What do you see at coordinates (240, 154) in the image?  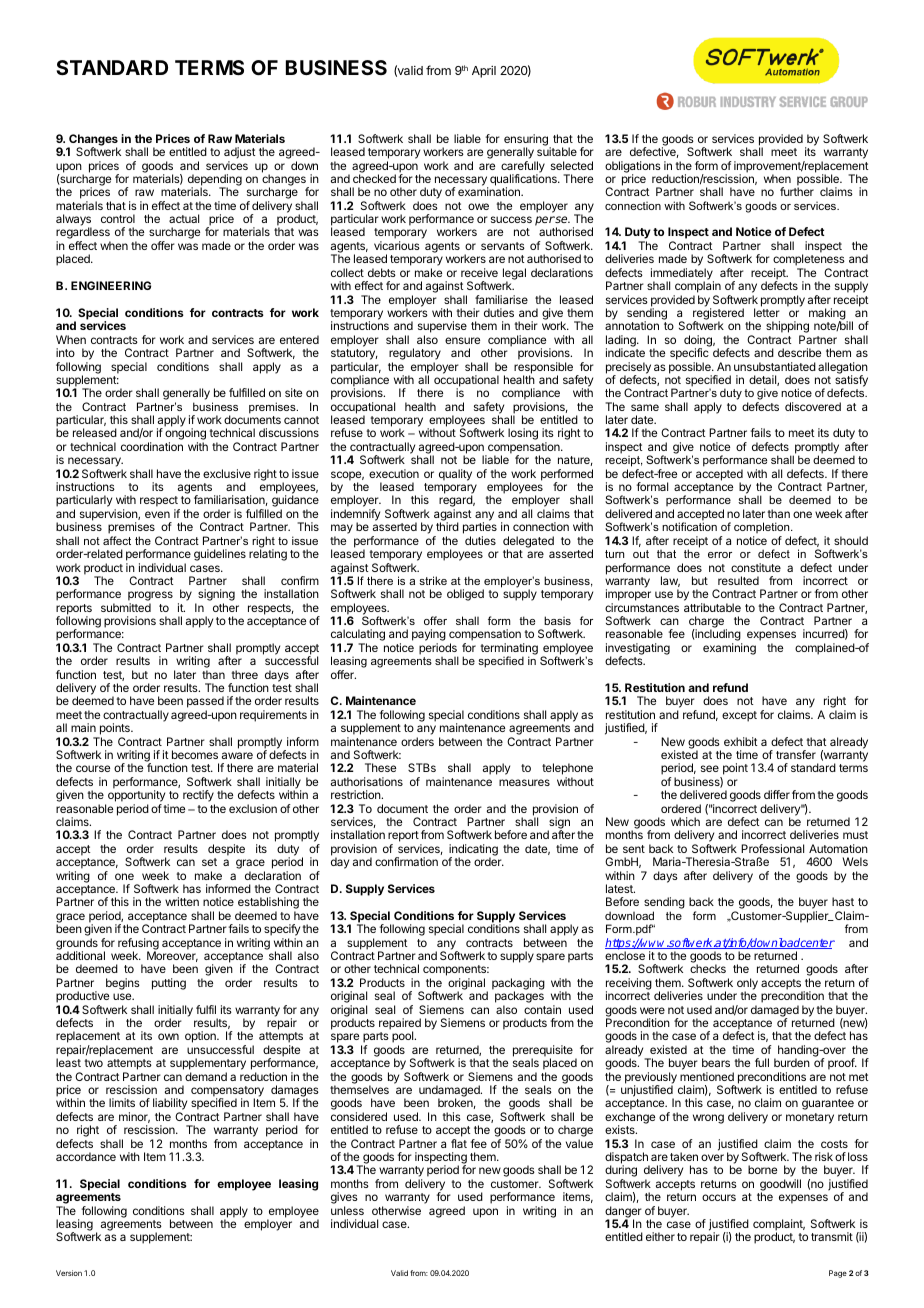 I see `adjust` at bounding box center [240, 154].
